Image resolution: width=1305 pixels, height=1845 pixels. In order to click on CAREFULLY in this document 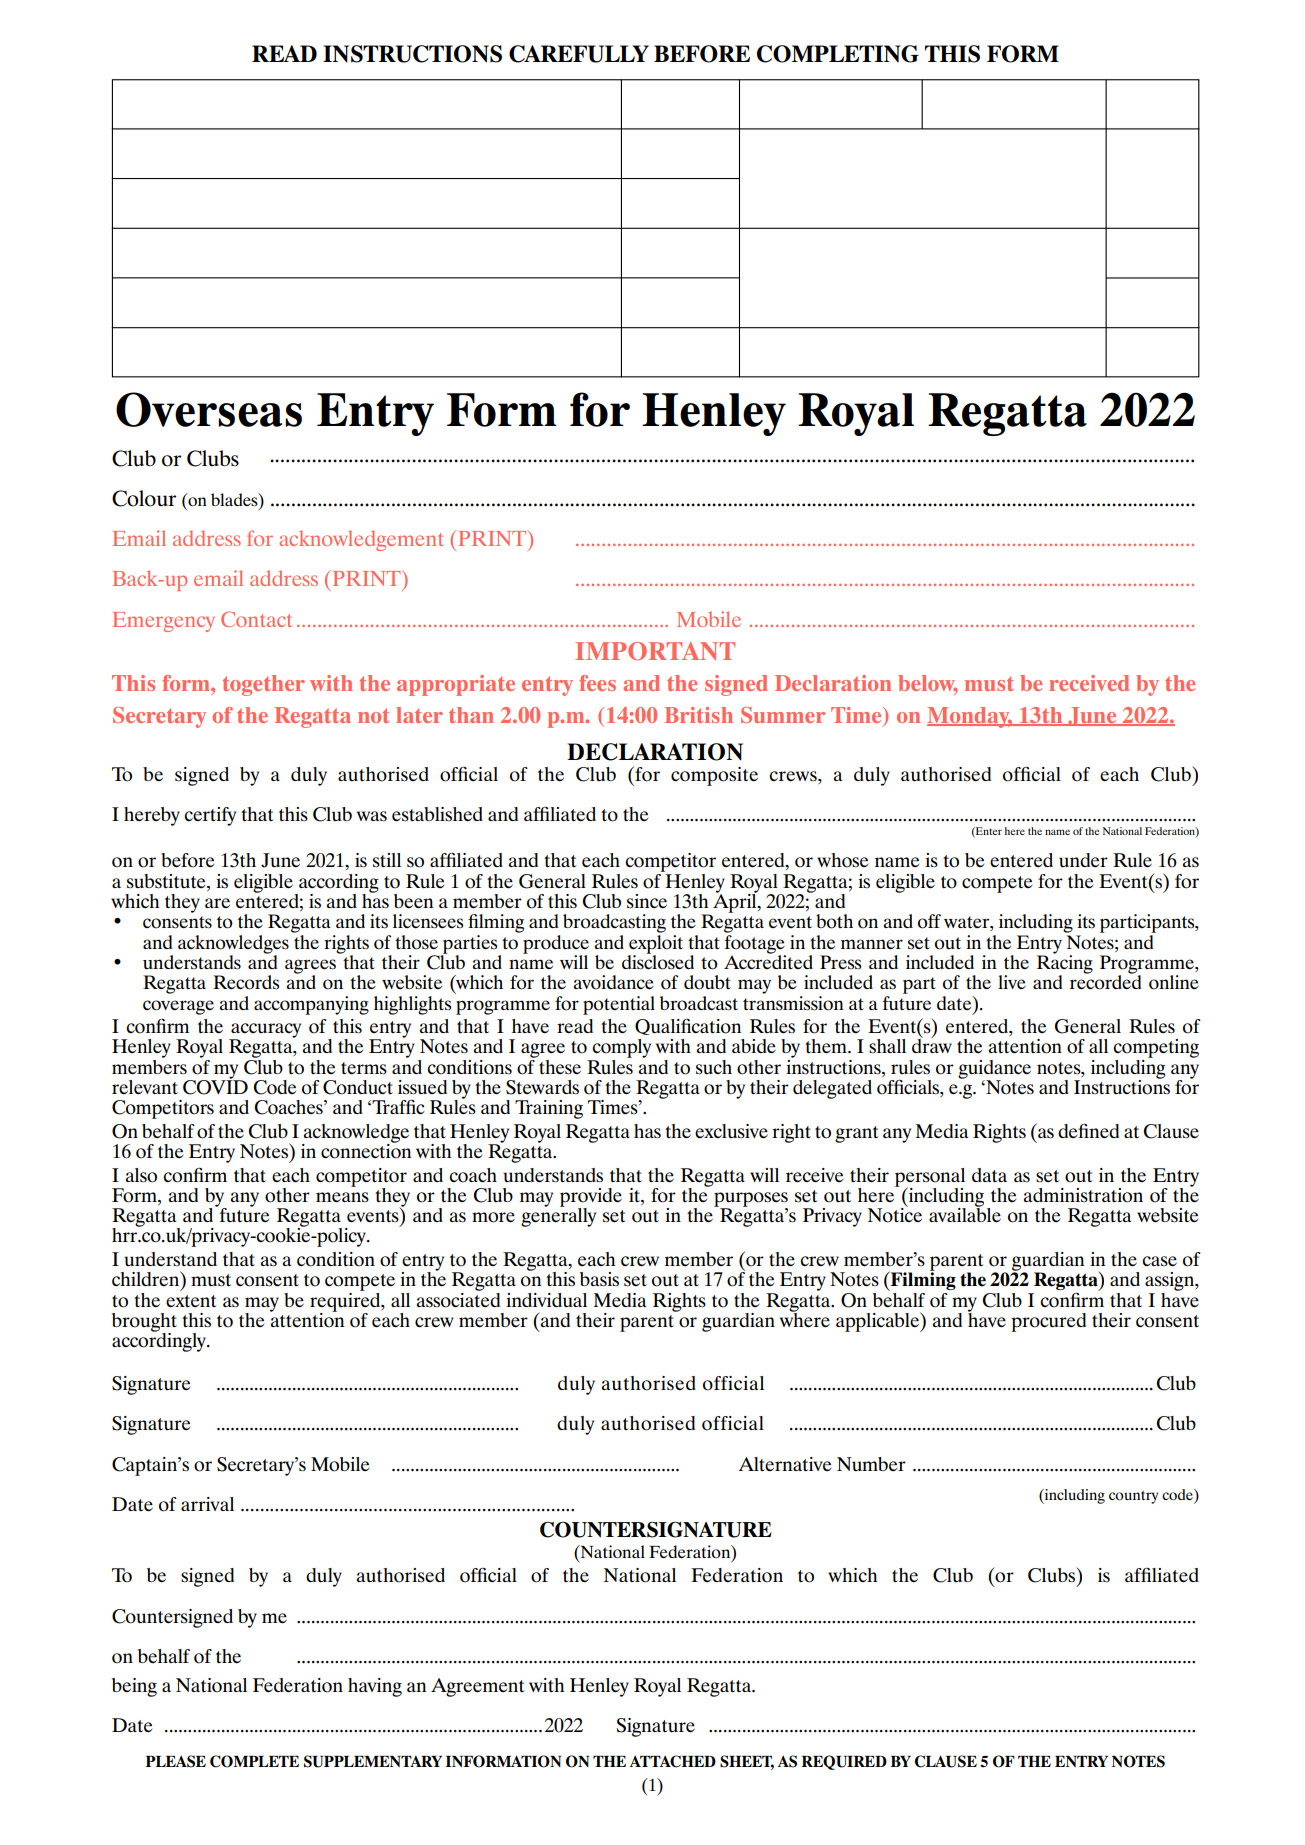, I will do `click(579, 54)`.
